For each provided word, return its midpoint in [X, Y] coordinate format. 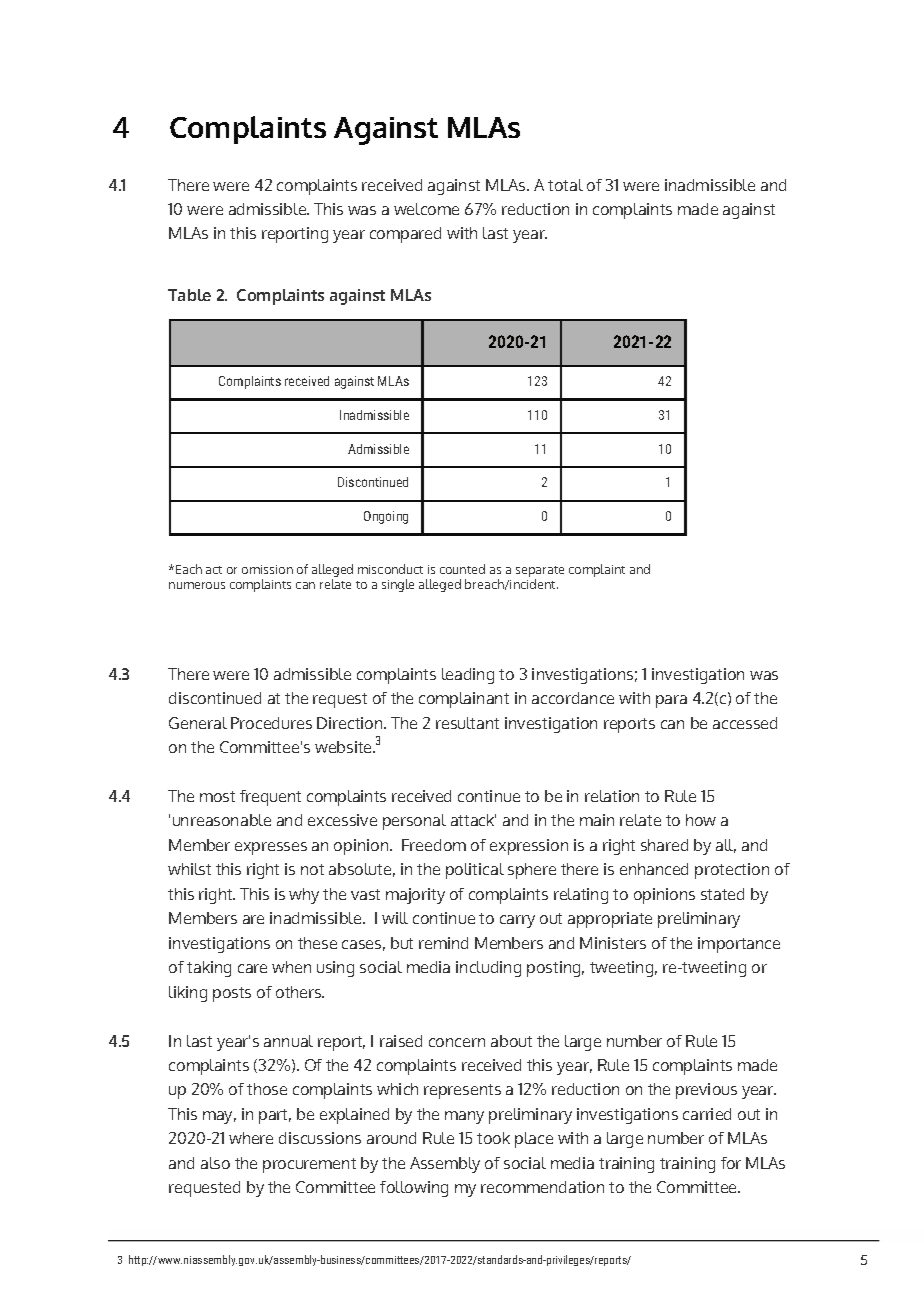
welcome [426, 209]
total [565, 185]
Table [189, 295]
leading [468, 676]
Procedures [271, 723]
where [251, 1138]
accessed [745, 723]
